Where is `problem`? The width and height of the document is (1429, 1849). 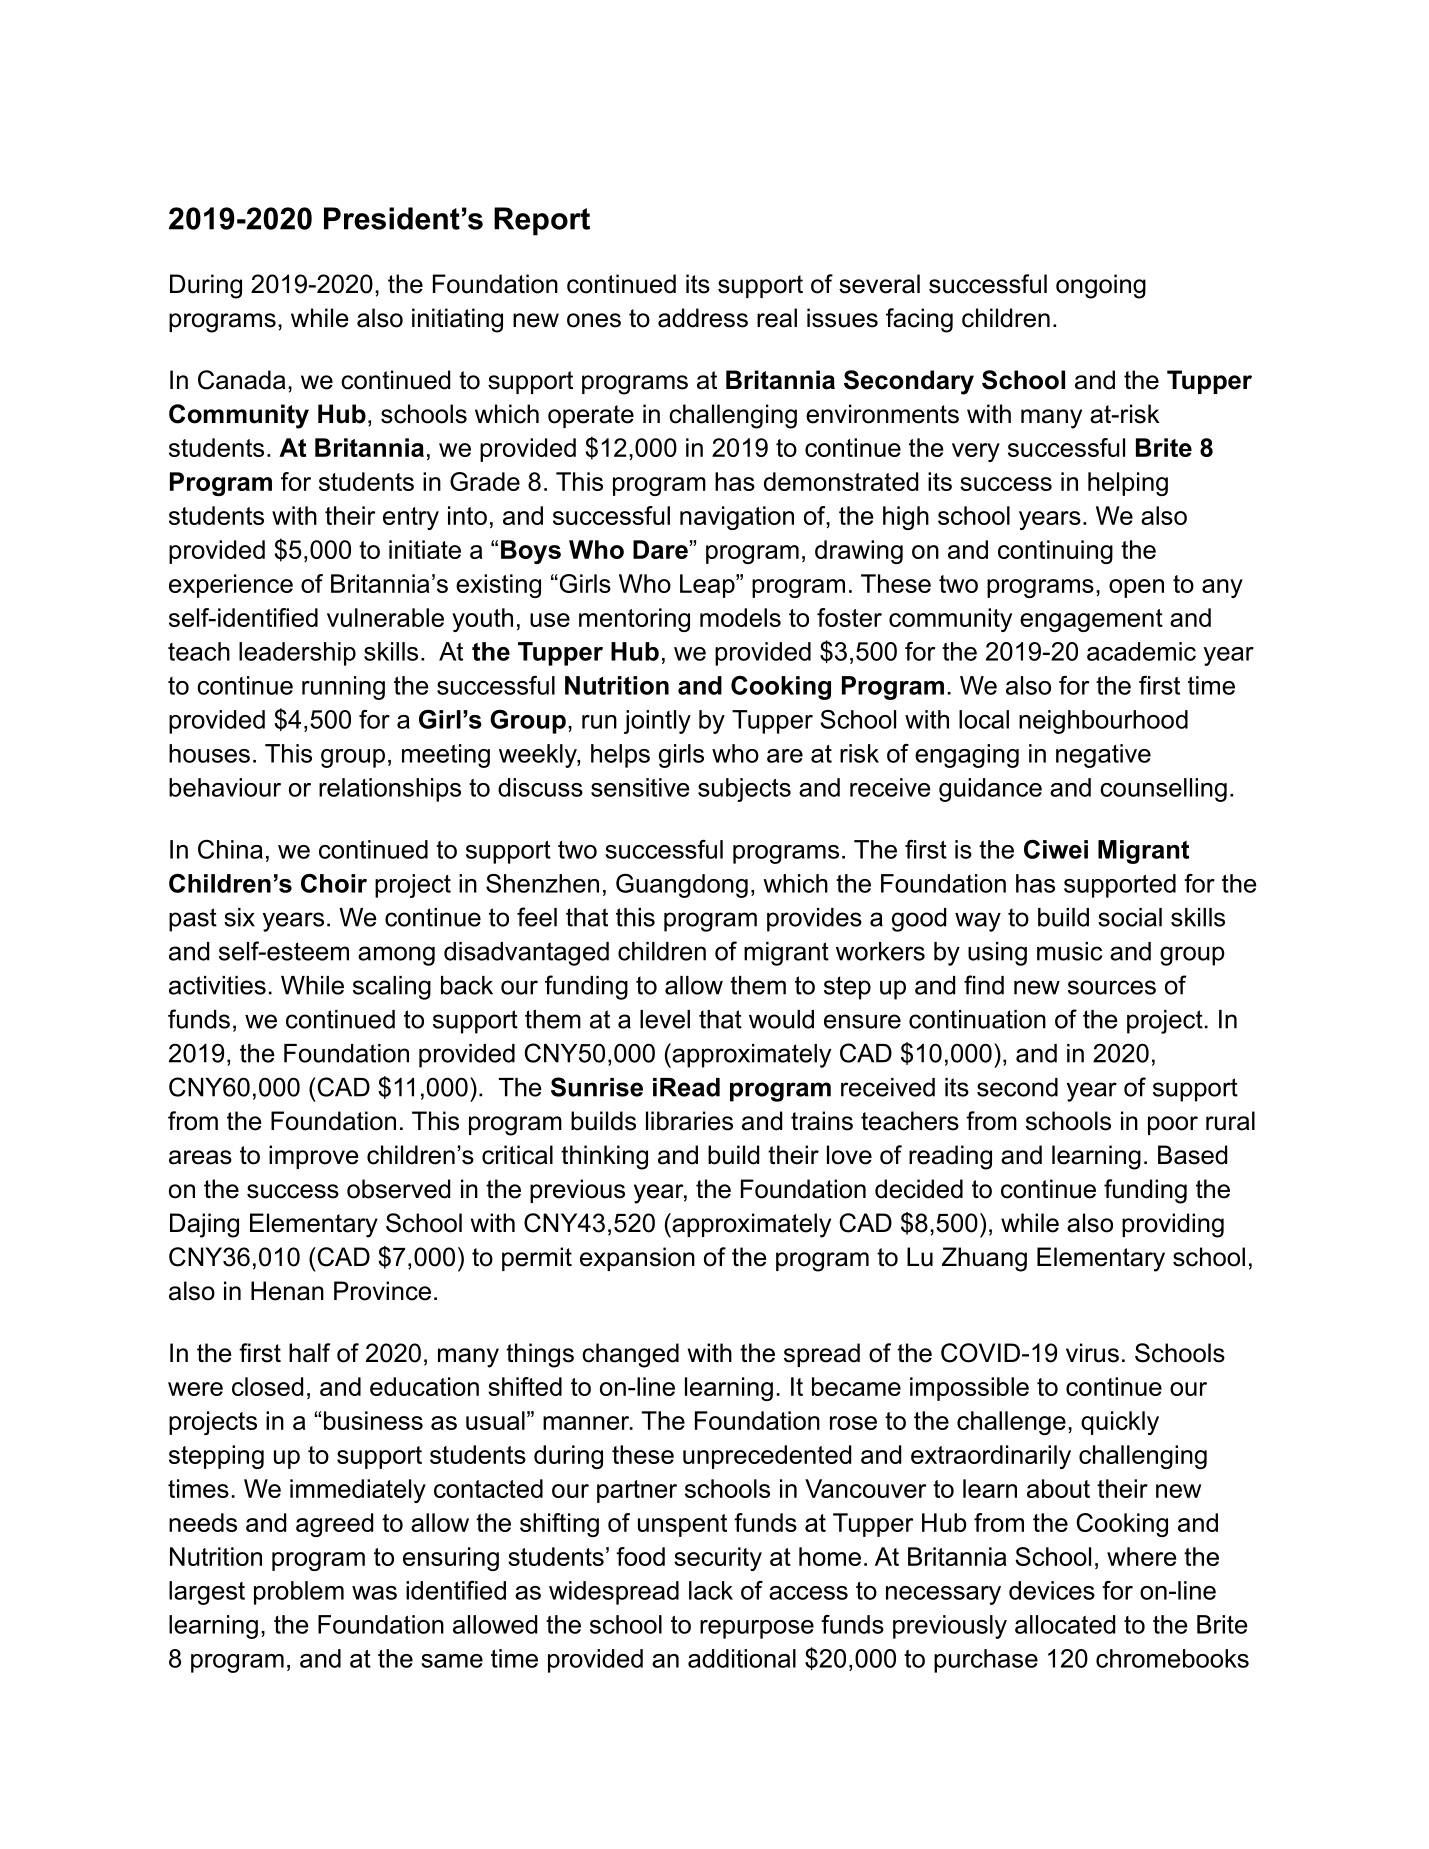 problem is located at coordinates (299, 1593).
